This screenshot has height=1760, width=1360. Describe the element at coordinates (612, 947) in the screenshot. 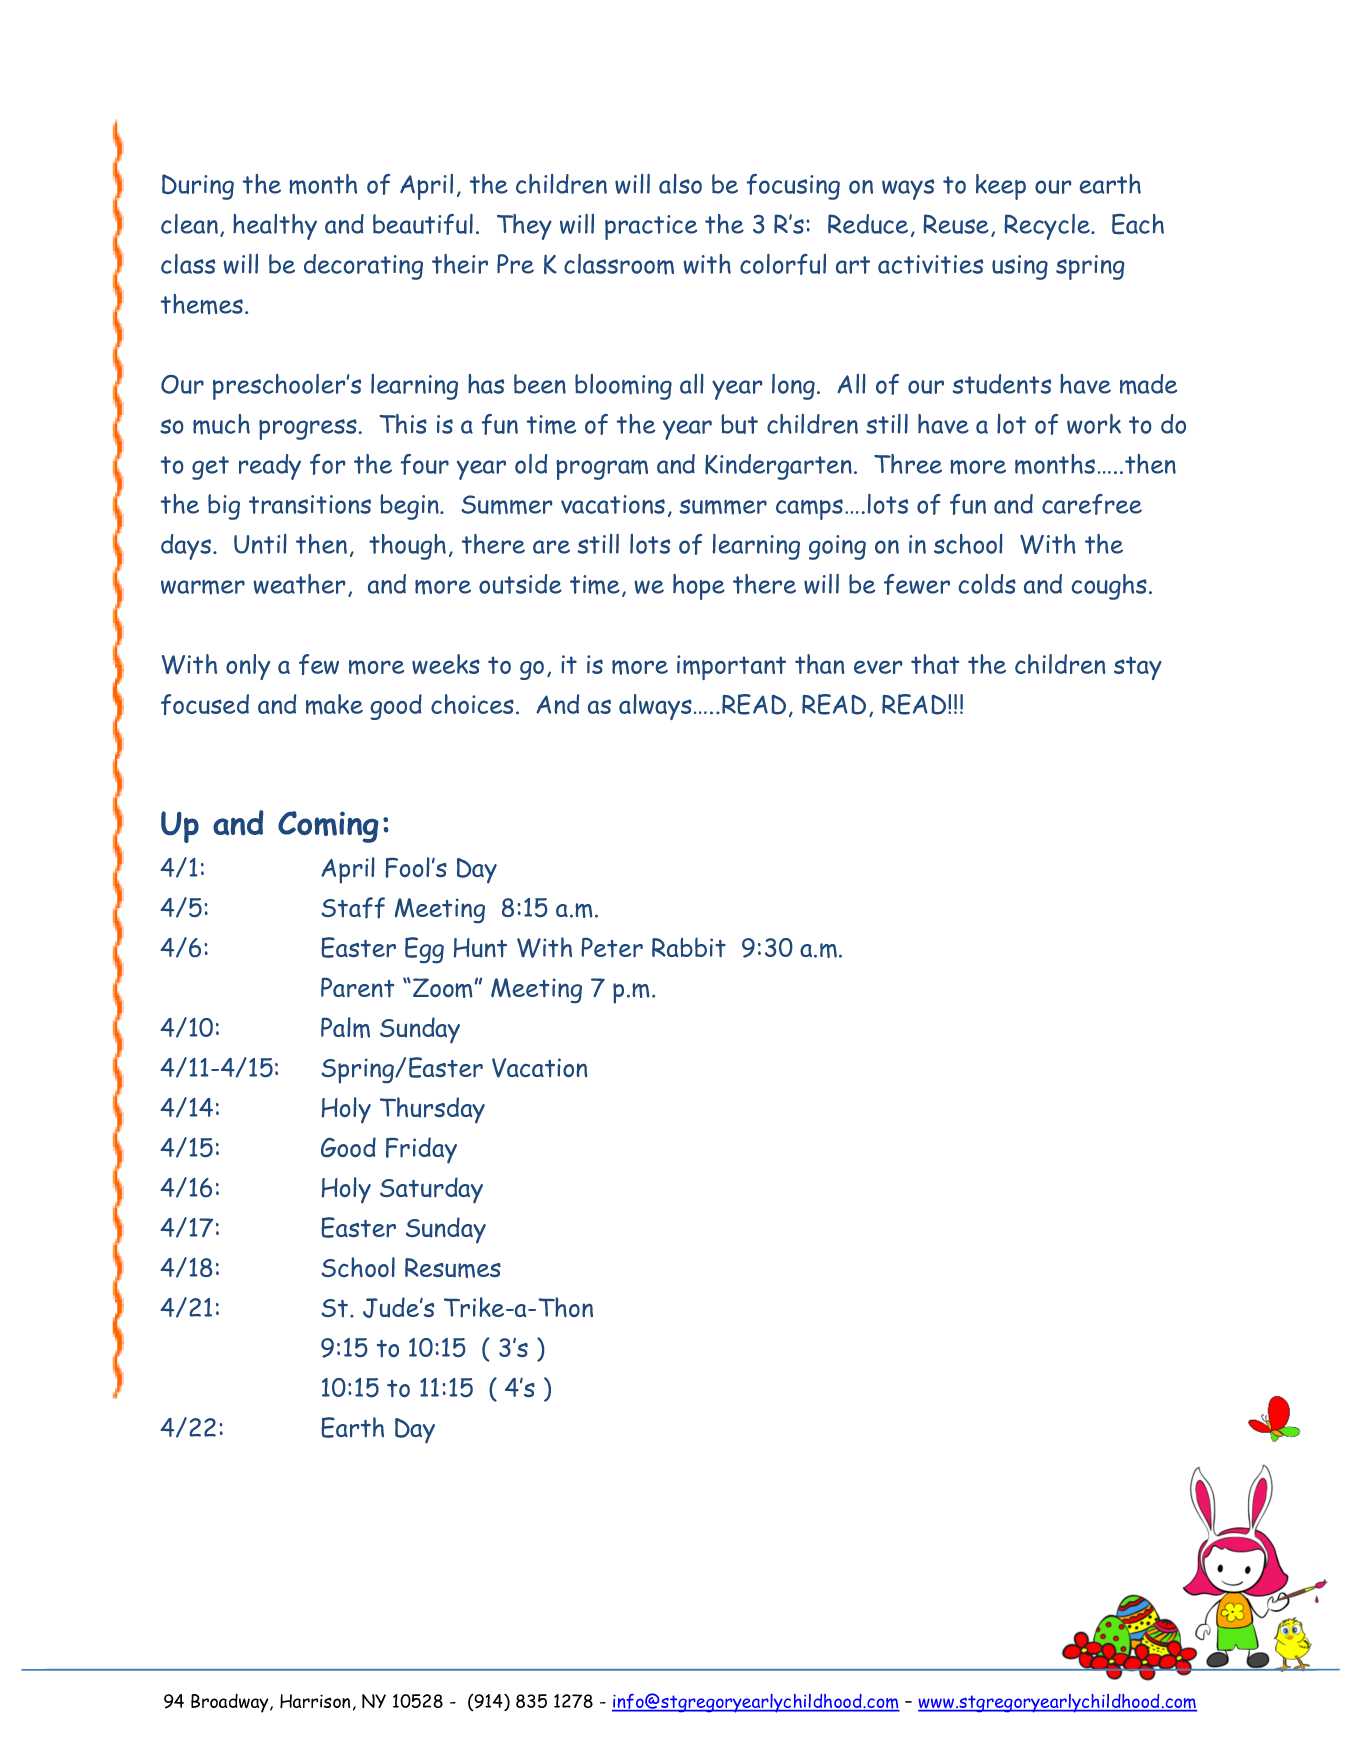

I see `Peter` at that location.
